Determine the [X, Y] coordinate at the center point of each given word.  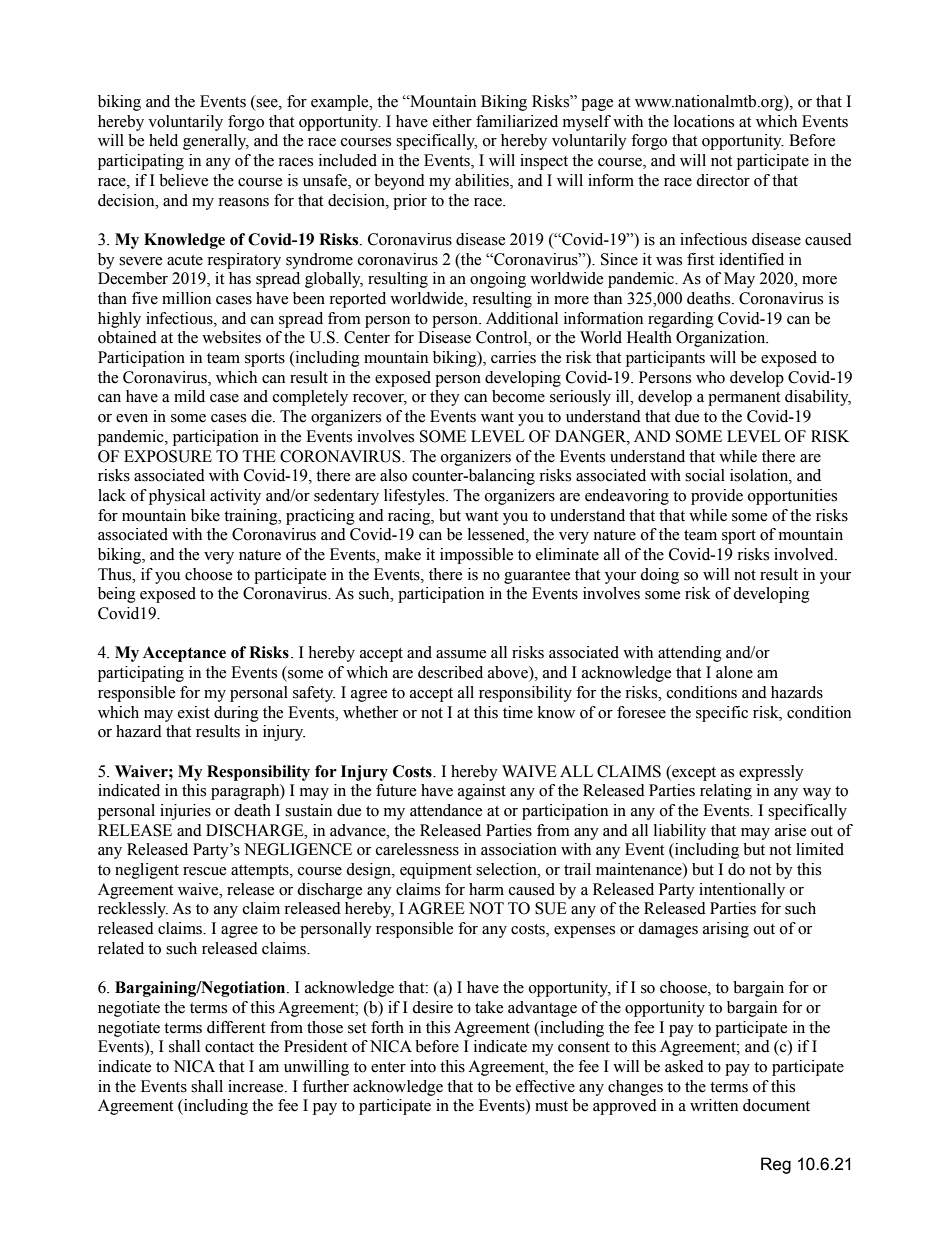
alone [734, 672]
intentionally [742, 891]
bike [205, 515]
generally [216, 142]
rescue [204, 871]
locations [704, 121]
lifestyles [415, 497]
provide [717, 497]
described [450, 672]
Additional [522, 318]
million [186, 298]
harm [486, 889]
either [452, 121]
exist [194, 712]
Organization [722, 339]
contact [229, 1047]
